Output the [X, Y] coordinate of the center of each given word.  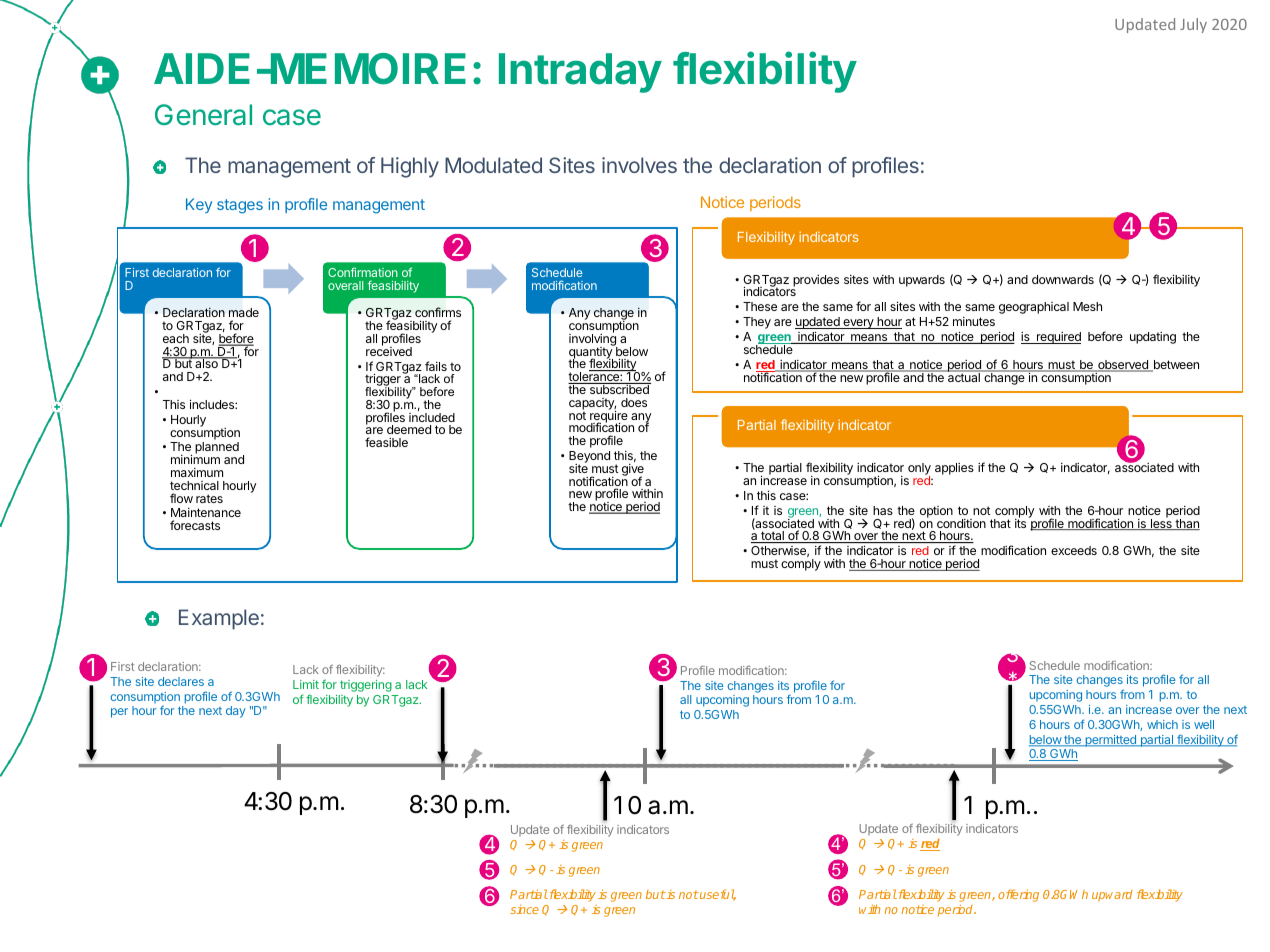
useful [717, 895]
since [524, 909]
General [203, 115]
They [757, 323]
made [244, 312]
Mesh [1087, 306]
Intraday [580, 73]
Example [219, 619]
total [772, 537]
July [1193, 25]
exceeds [1074, 550]
